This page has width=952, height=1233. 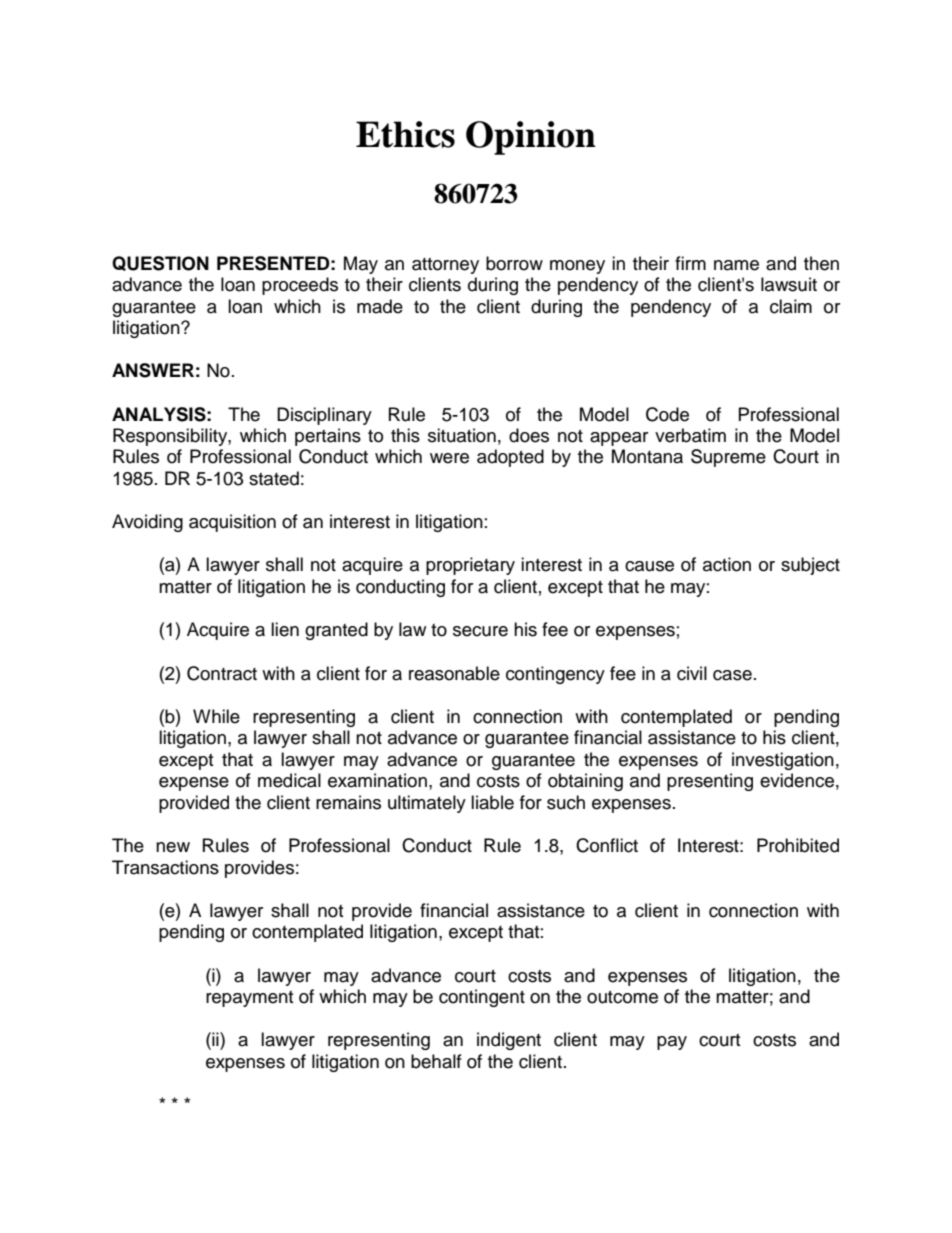 What do you see at coordinates (492, 802) in the page?
I see `liable` at bounding box center [492, 802].
